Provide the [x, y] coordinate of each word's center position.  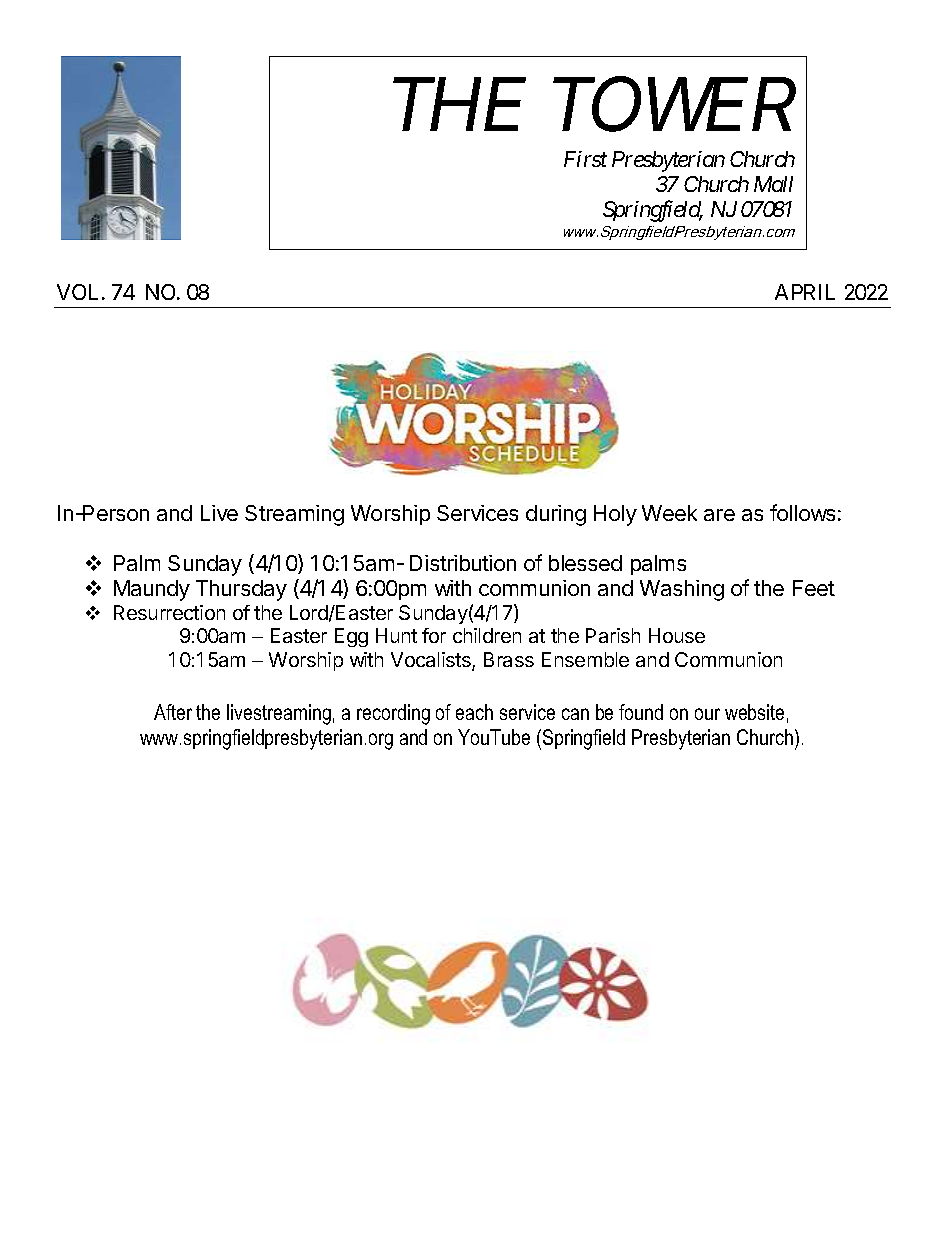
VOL [80, 292]
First [585, 159]
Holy [615, 515]
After [173, 712]
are [719, 515]
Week [669, 513]
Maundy [152, 590]
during [556, 515]
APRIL [805, 292]
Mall [773, 184]
